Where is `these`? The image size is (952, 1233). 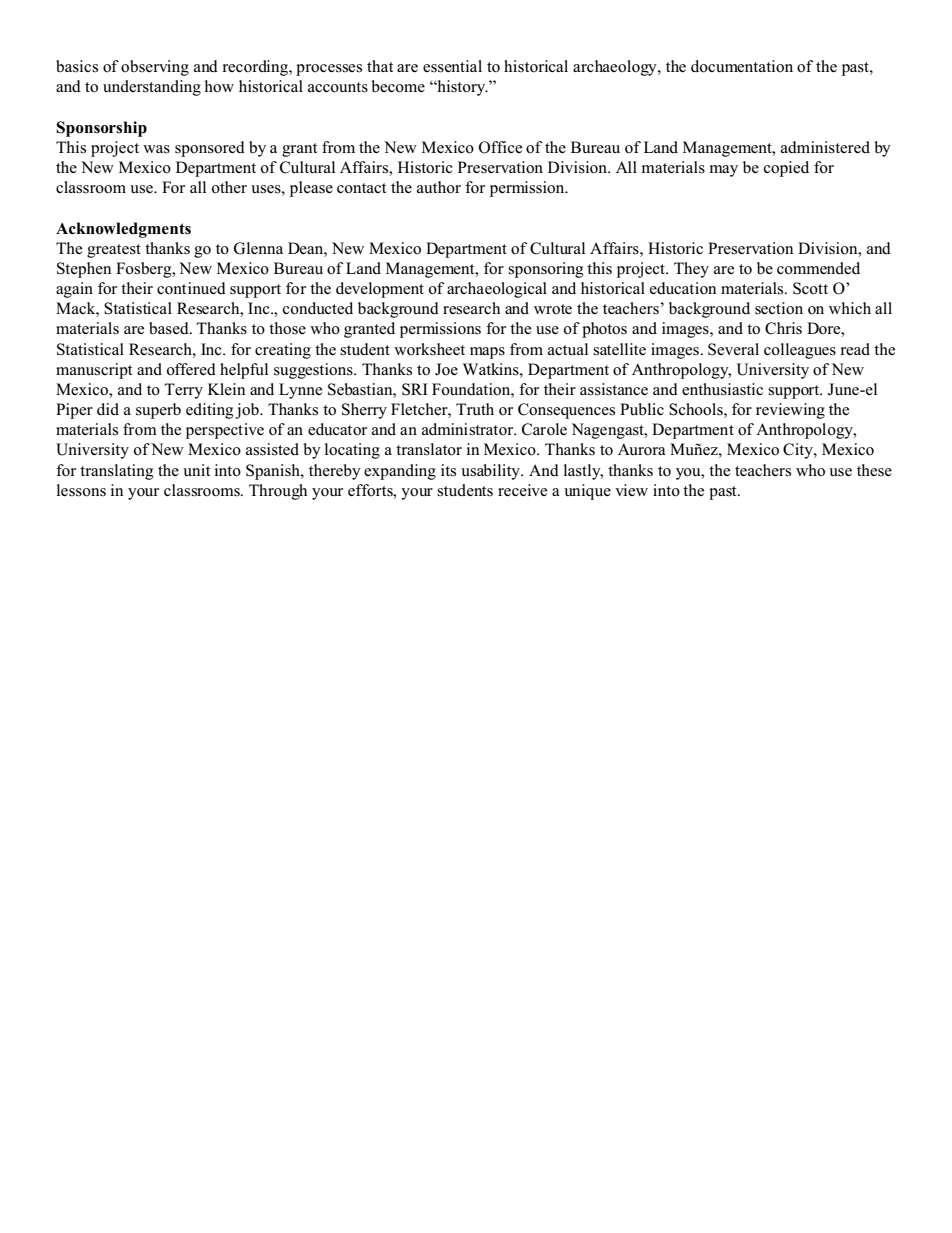 these is located at coordinates (874, 470).
